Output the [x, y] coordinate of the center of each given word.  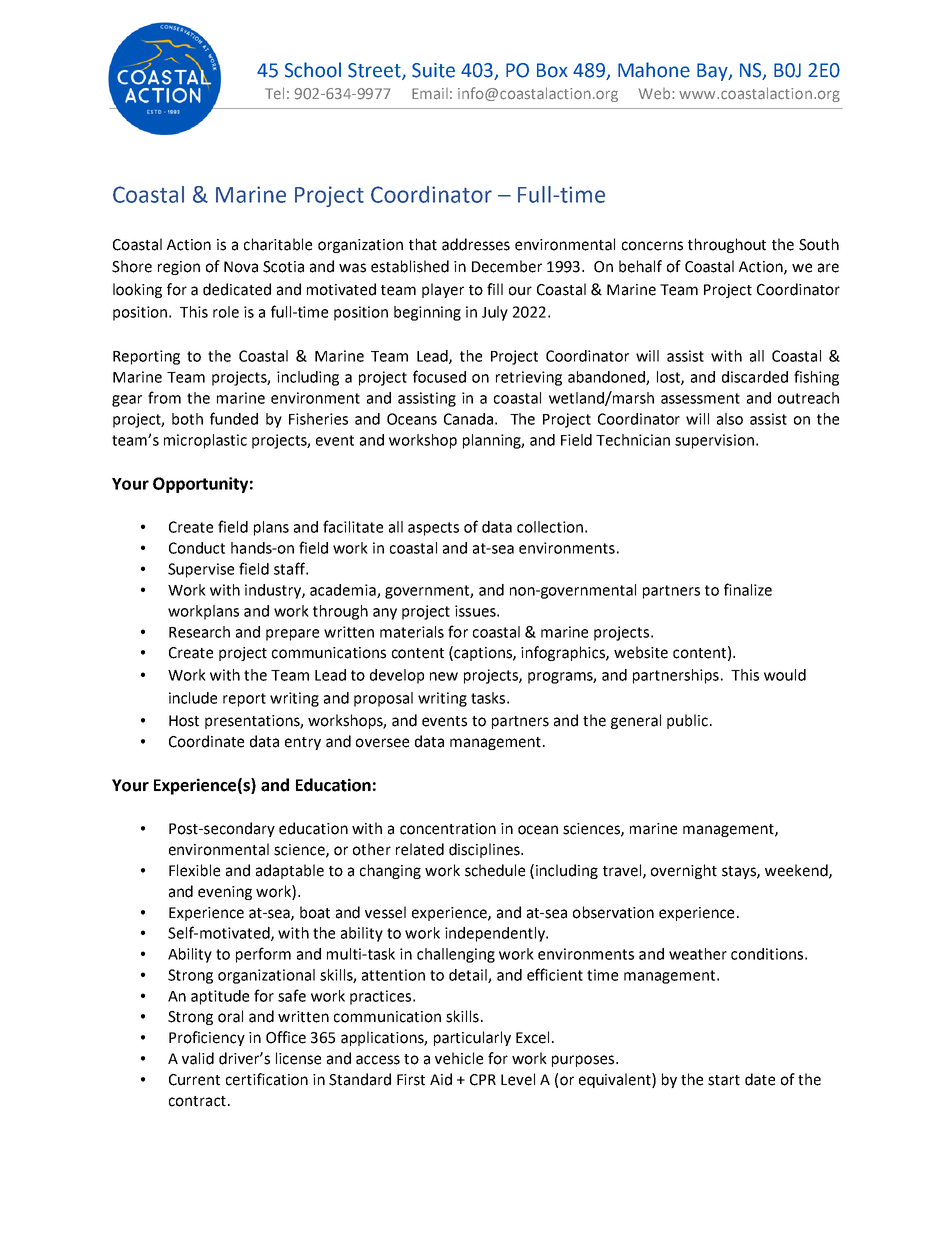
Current [194, 1080]
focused [439, 376]
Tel [274, 93]
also [730, 419]
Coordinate [206, 741]
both [187, 419]
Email [430, 94]
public [689, 721]
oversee [382, 743]
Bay [713, 72]
